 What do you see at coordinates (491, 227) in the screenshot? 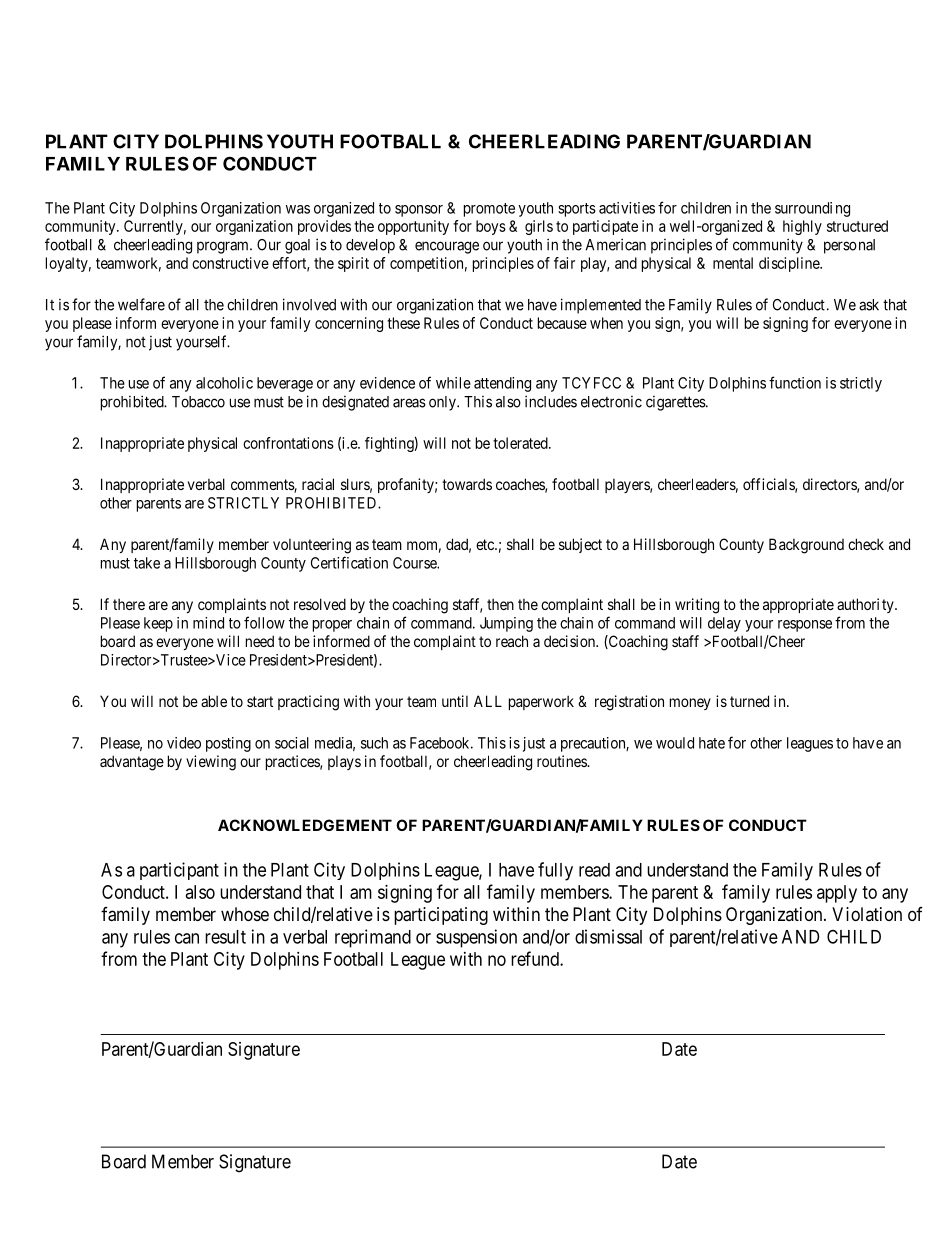
I see `boys` at bounding box center [491, 227].
